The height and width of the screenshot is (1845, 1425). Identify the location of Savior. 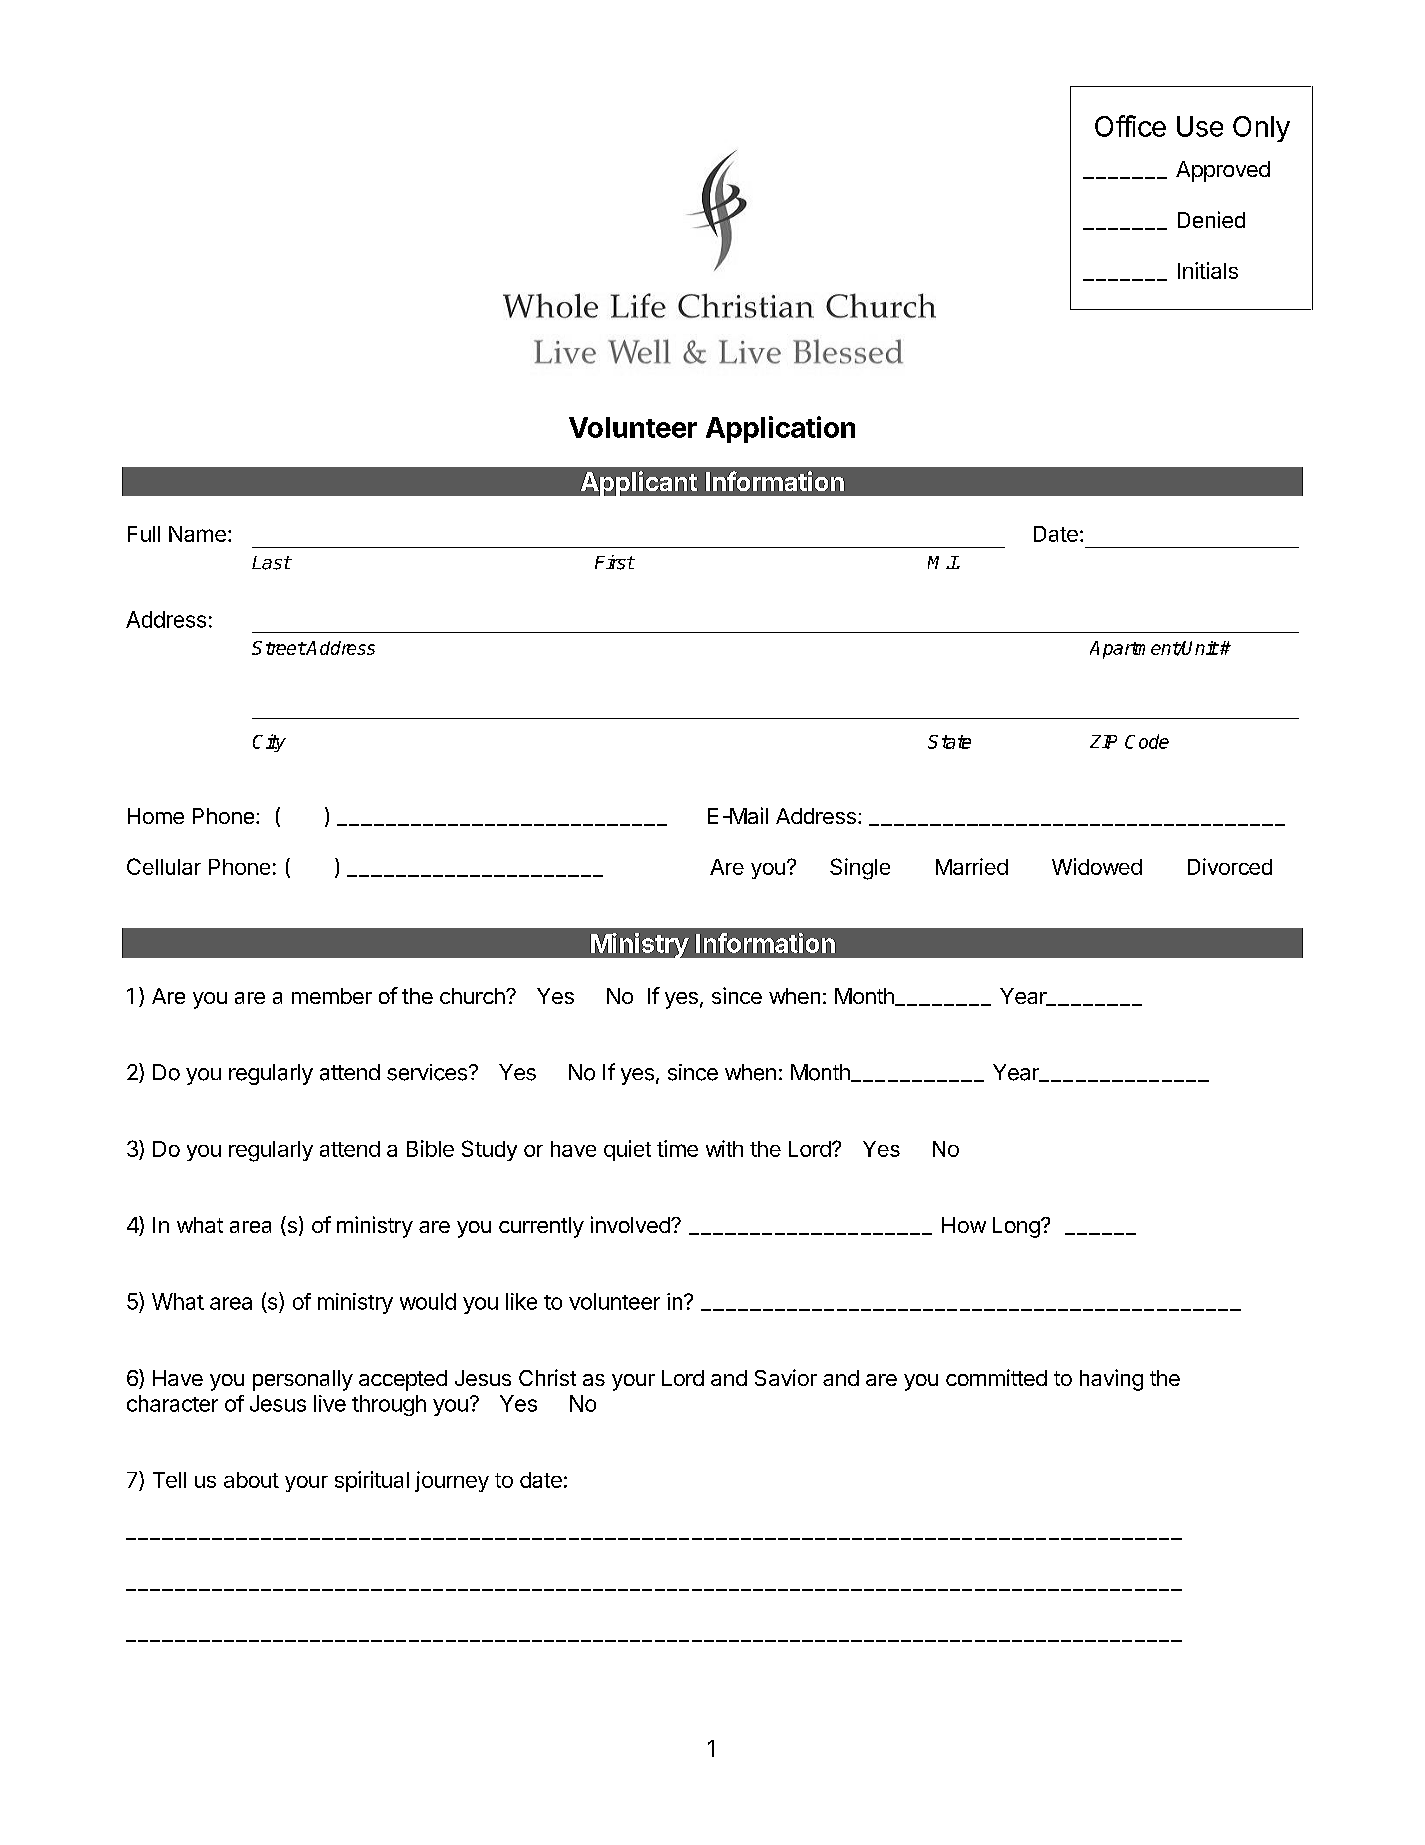
(786, 1377).
